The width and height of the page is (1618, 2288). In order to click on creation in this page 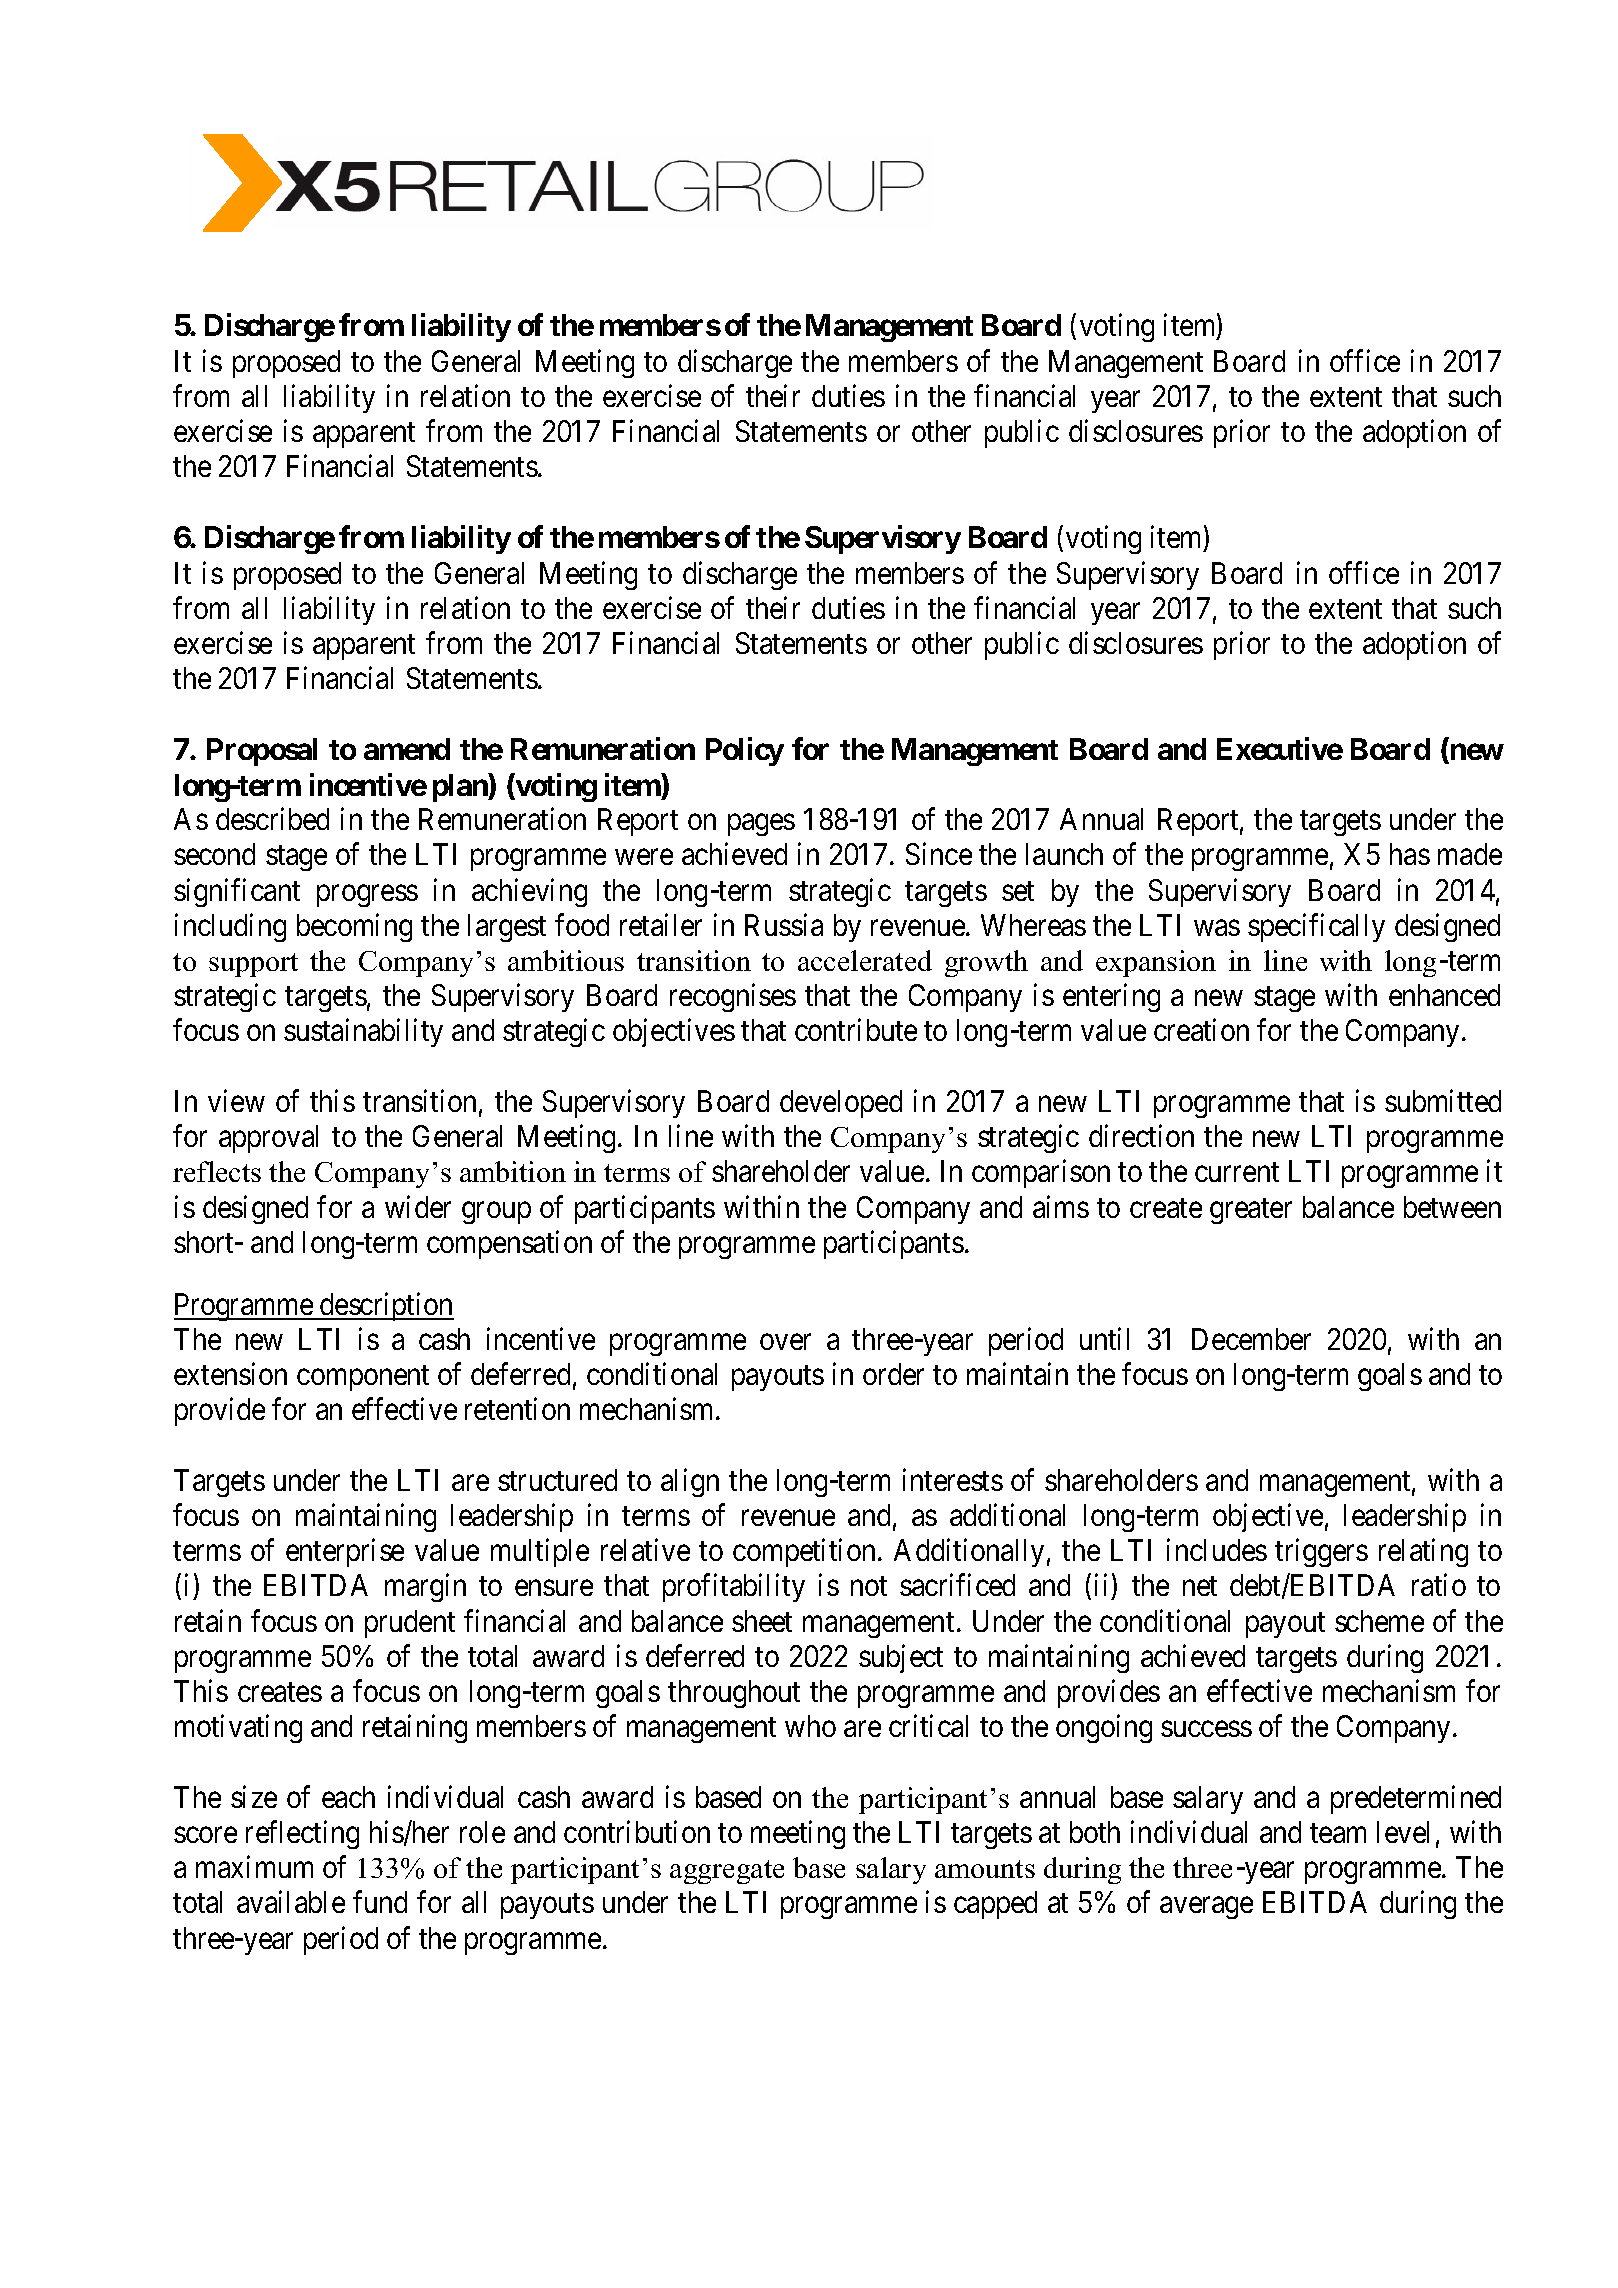, I will do `click(1201, 1030)`.
